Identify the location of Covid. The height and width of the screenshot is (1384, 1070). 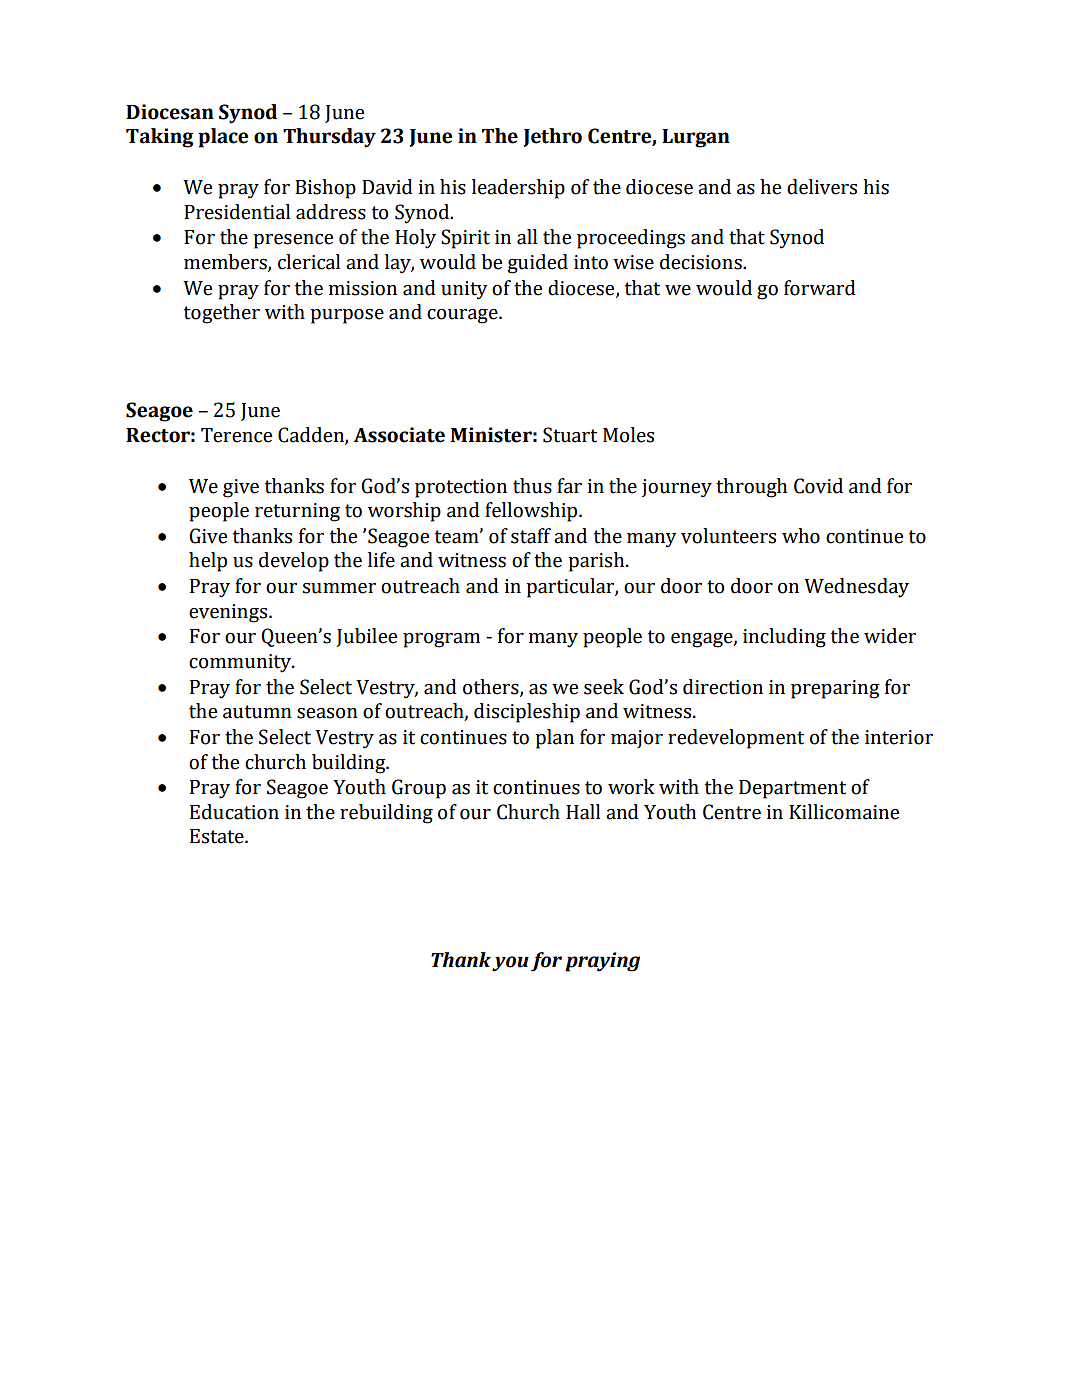
(818, 486).
